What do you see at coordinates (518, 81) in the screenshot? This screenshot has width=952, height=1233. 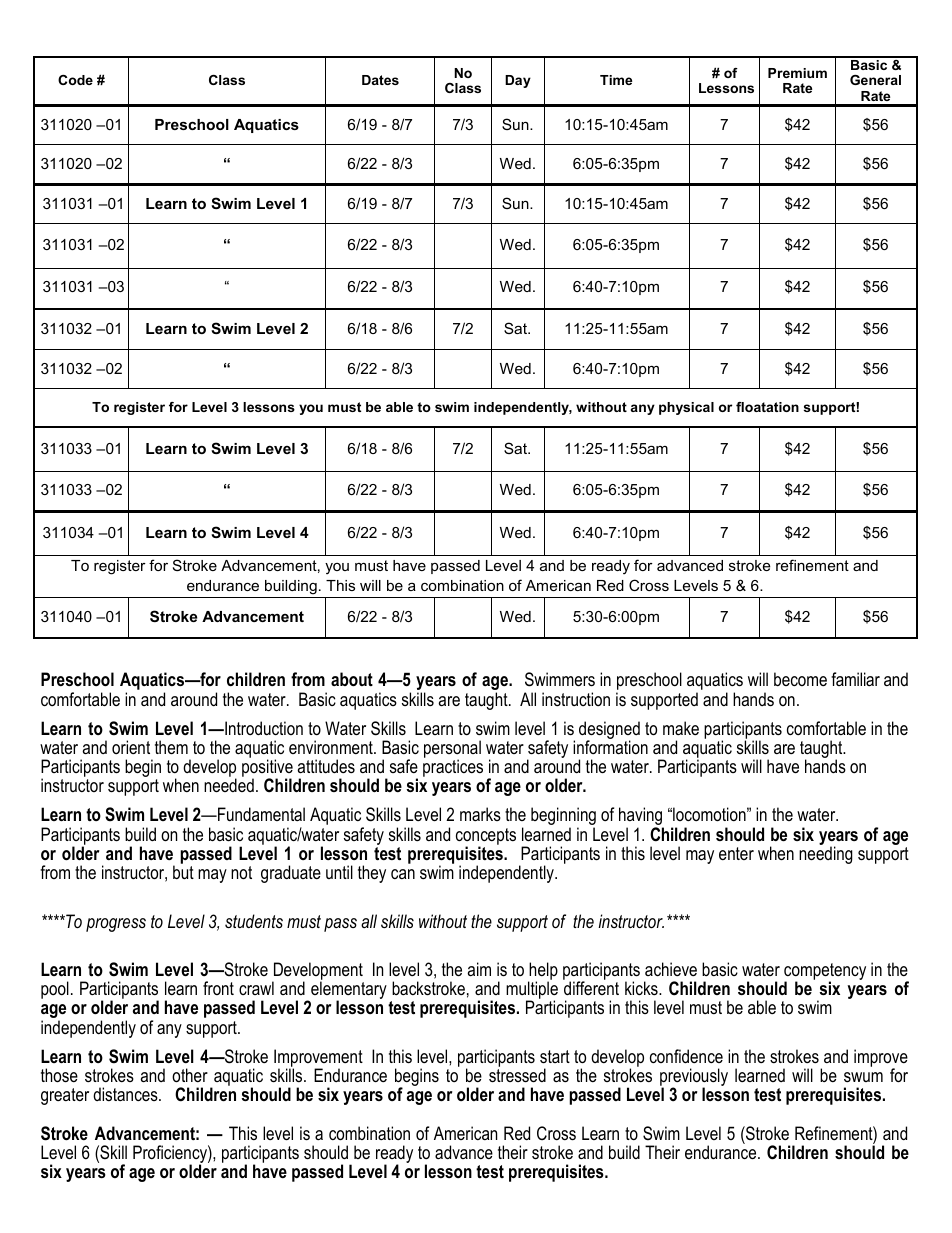 I see `Day` at bounding box center [518, 81].
